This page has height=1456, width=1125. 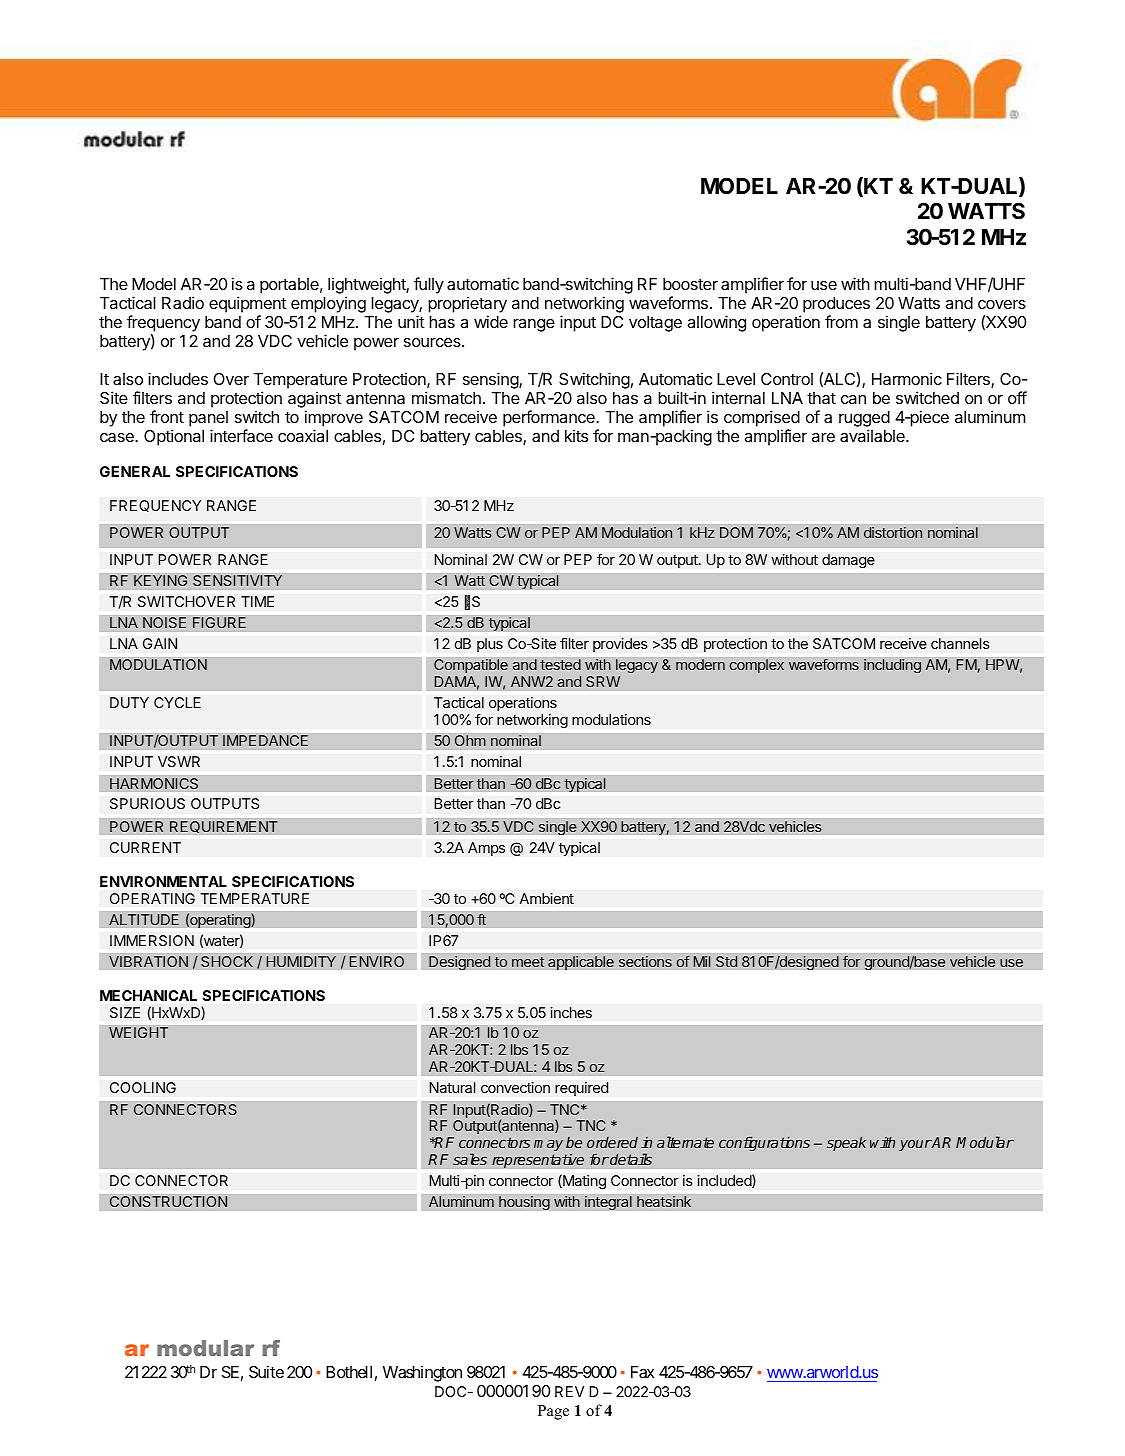 I want to click on from, so click(x=841, y=321).
